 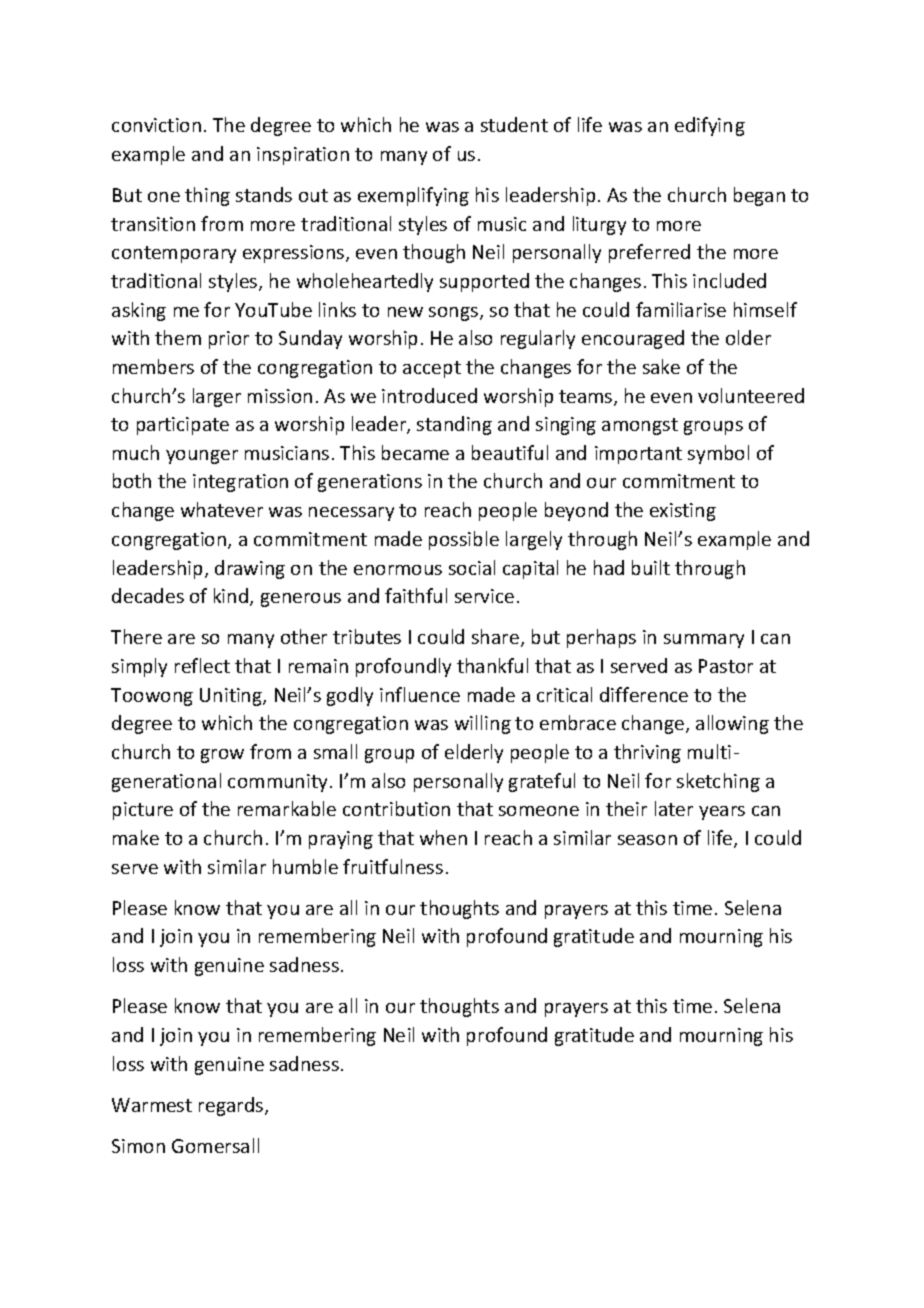 I want to click on sake, so click(x=661, y=366).
